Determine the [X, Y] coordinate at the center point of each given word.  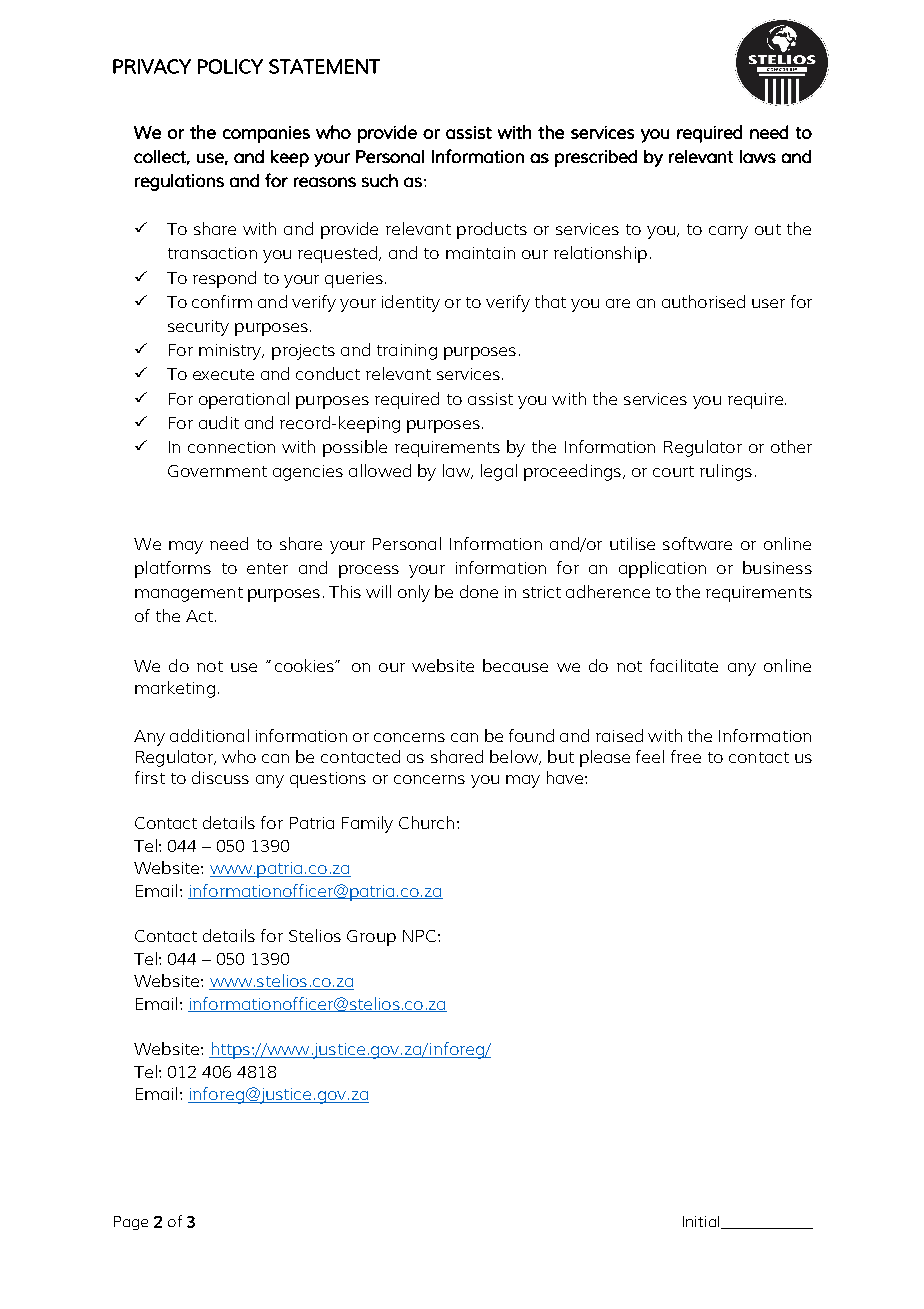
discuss [220, 777]
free [686, 756]
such [380, 180]
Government [217, 471]
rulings [726, 472]
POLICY [230, 66]
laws [758, 156]
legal [499, 472]
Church [426, 822]
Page [131, 1223]
